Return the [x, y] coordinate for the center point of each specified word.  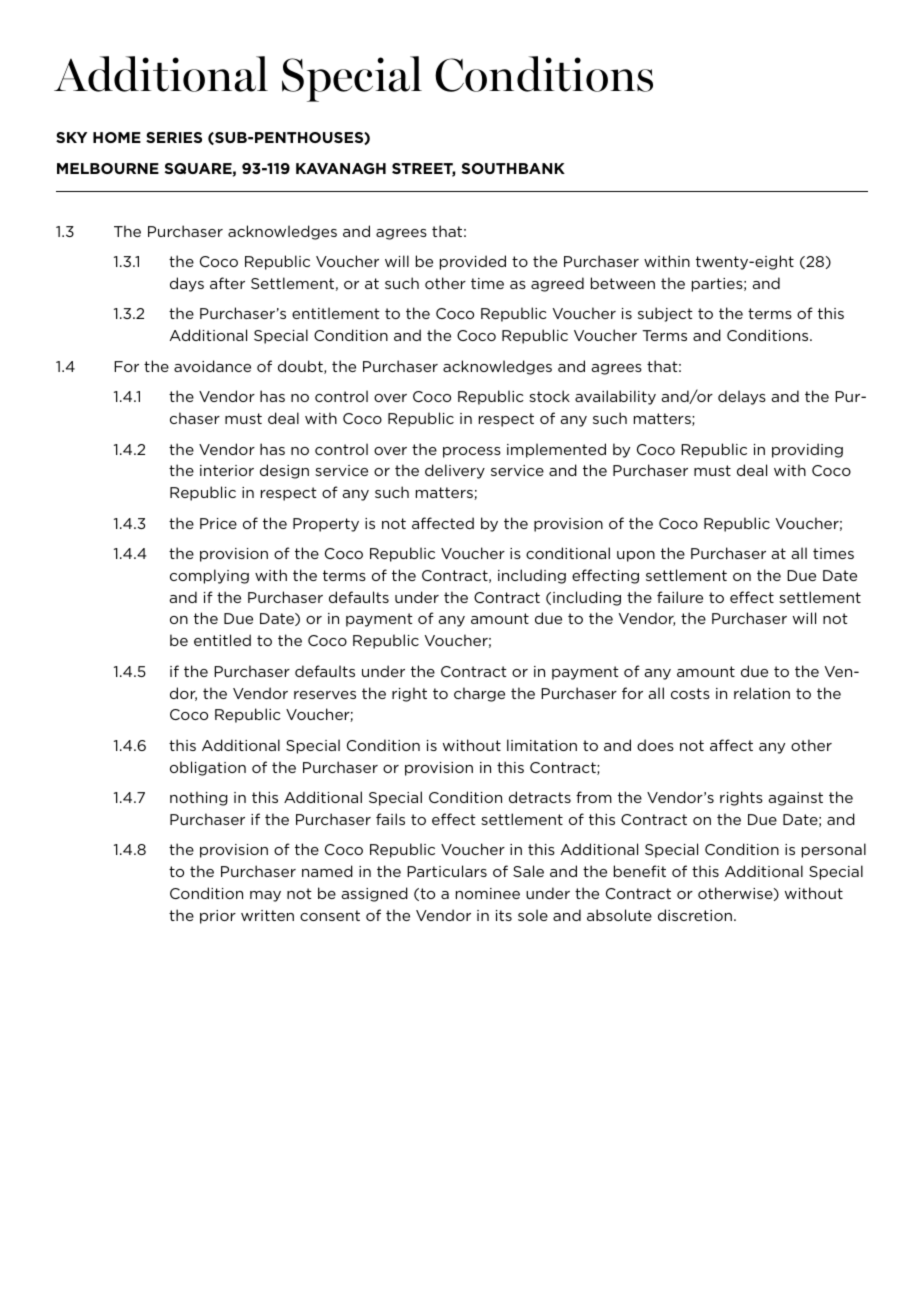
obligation [208, 768]
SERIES [174, 137]
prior [218, 917]
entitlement [336, 313]
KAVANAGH [341, 168]
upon [636, 556]
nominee [488, 893]
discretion [695, 915]
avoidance [212, 366]
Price [218, 523]
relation [762, 693]
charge [479, 694]
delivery [455, 471]
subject [665, 314]
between [623, 283]
